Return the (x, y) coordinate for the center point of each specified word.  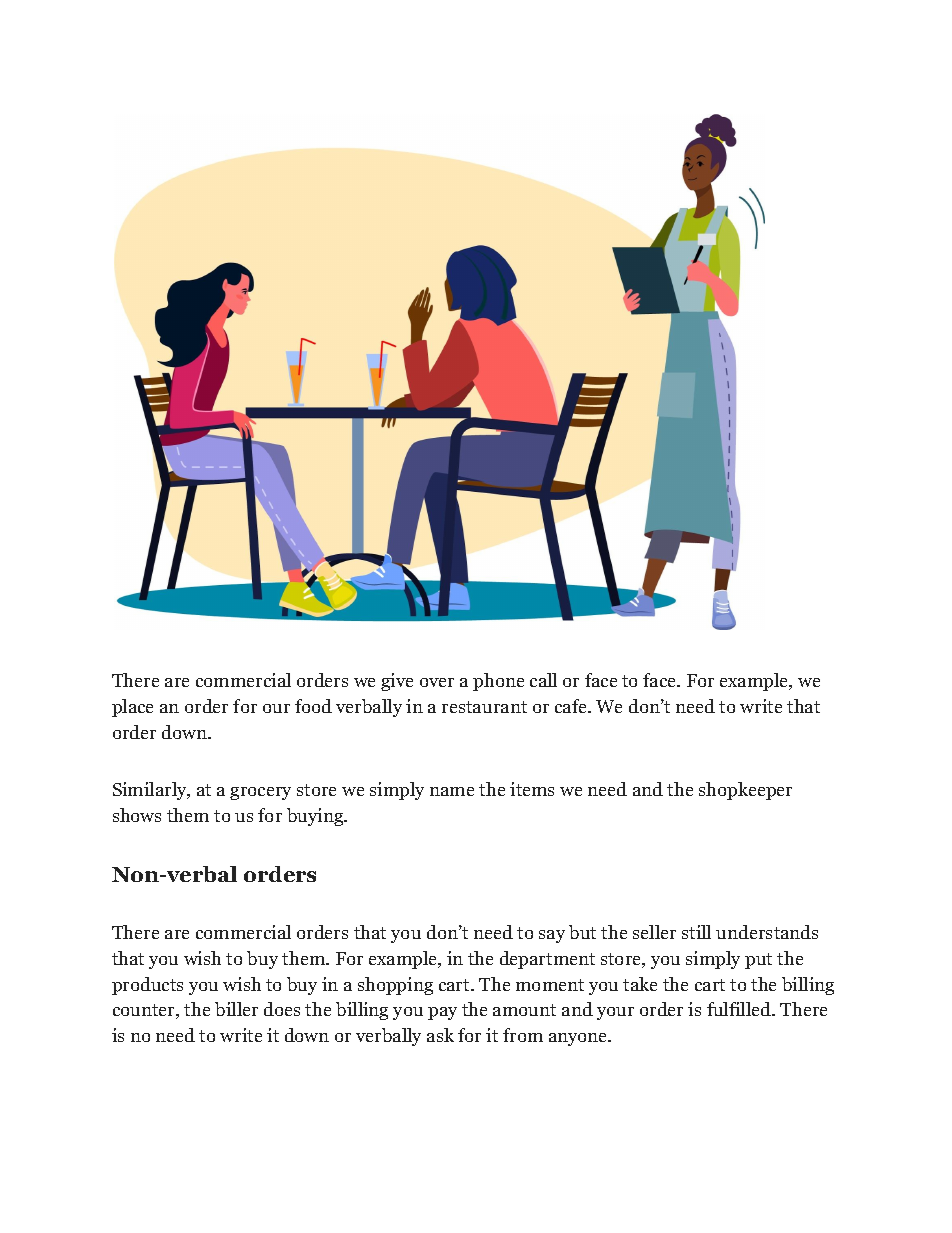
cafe (572, 706)
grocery (260, 793)
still (696, 932)
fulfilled (740, 1009)
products (147, 986)
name (452, 791)
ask (440, 1035)
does (282, 1009)
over (437, 682)
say (552, 936)
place (132, 708)
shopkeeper (745, 791)
